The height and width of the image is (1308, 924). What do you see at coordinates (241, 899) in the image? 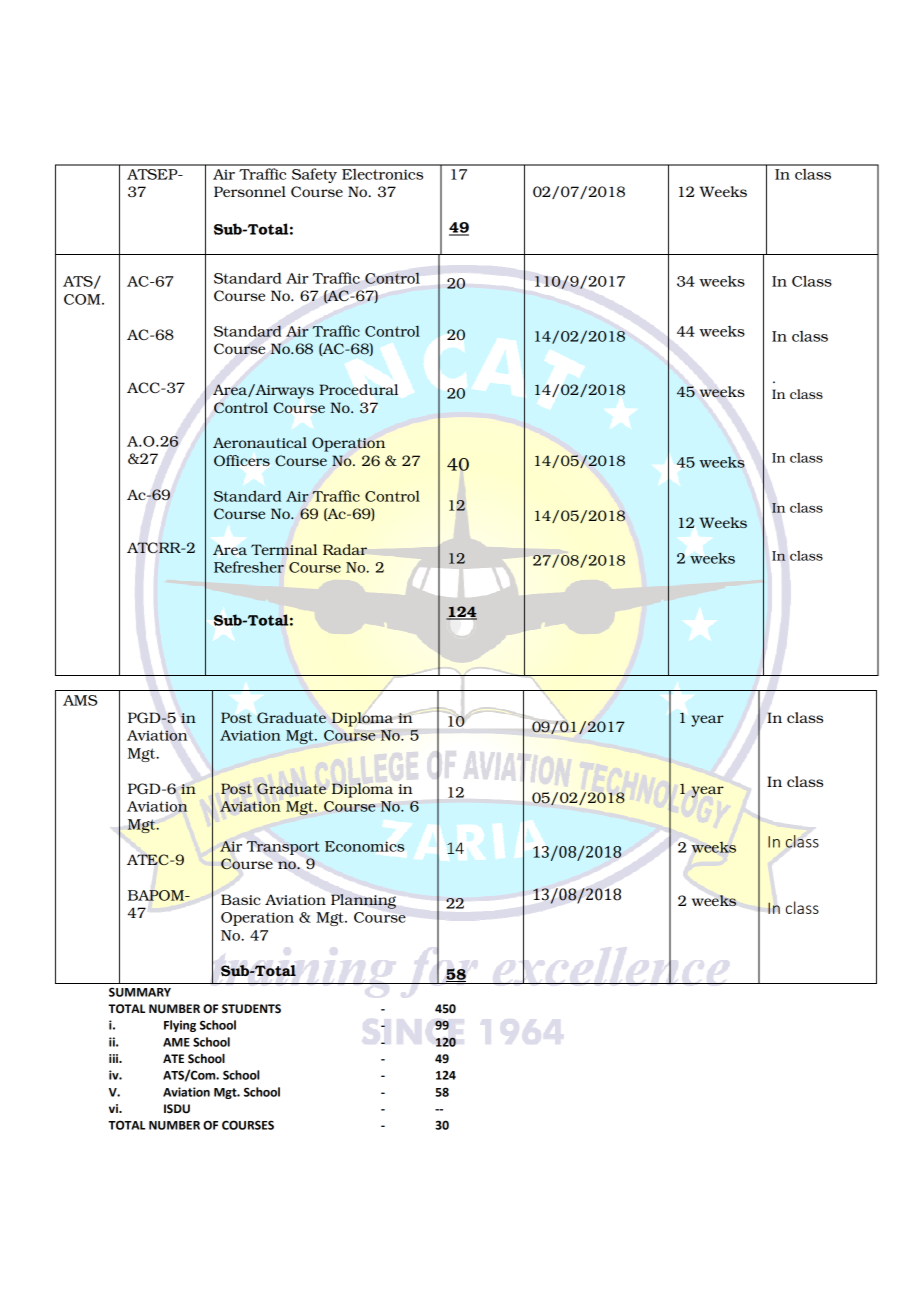
I see `Basic` at bounding box center [241, 899].
